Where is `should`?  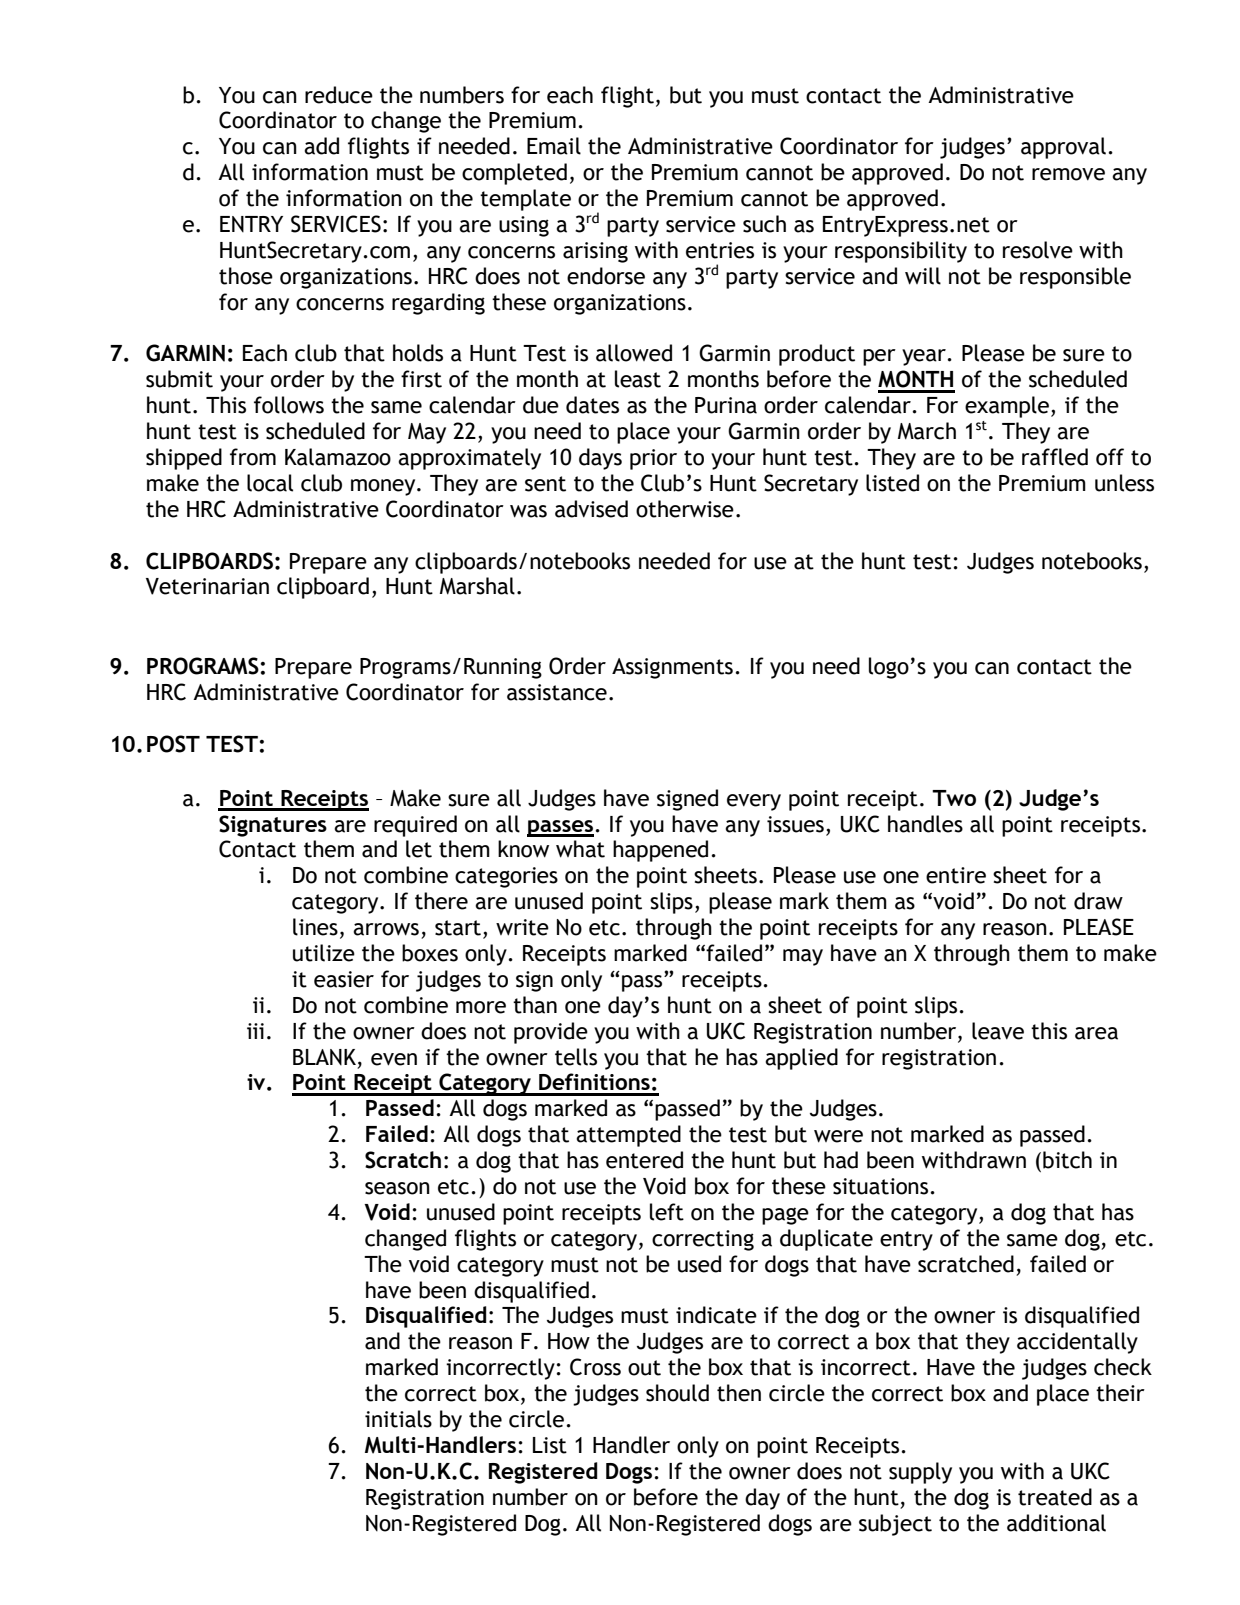 should is located at coordinates (677, 1393).
